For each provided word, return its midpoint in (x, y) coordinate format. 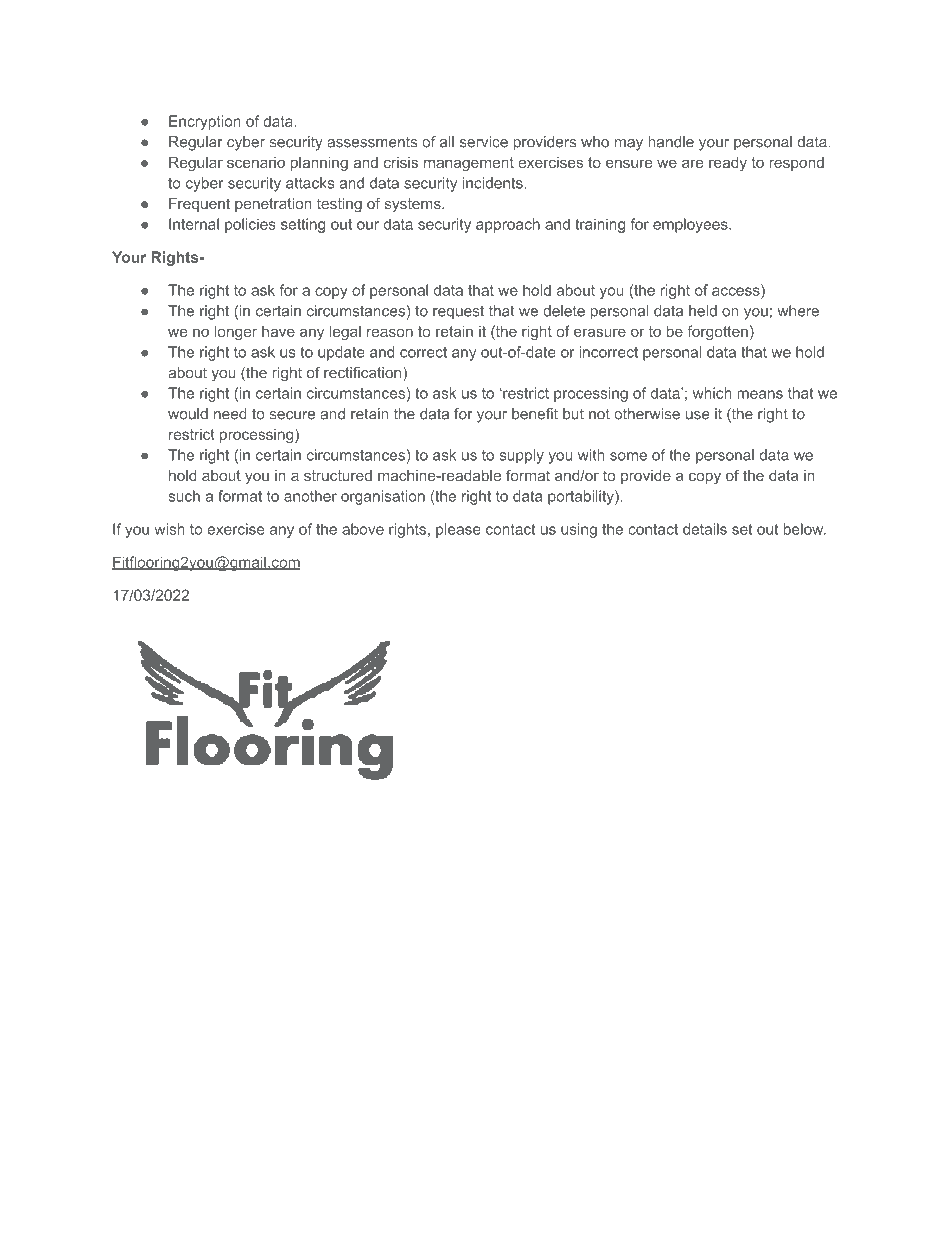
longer (236, 332)
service (484, 142)
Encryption (205, 122)
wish (169, 529)
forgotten (717, 332)
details (705, 529)
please (458, 530)
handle (671, 142)
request (458, 313)
